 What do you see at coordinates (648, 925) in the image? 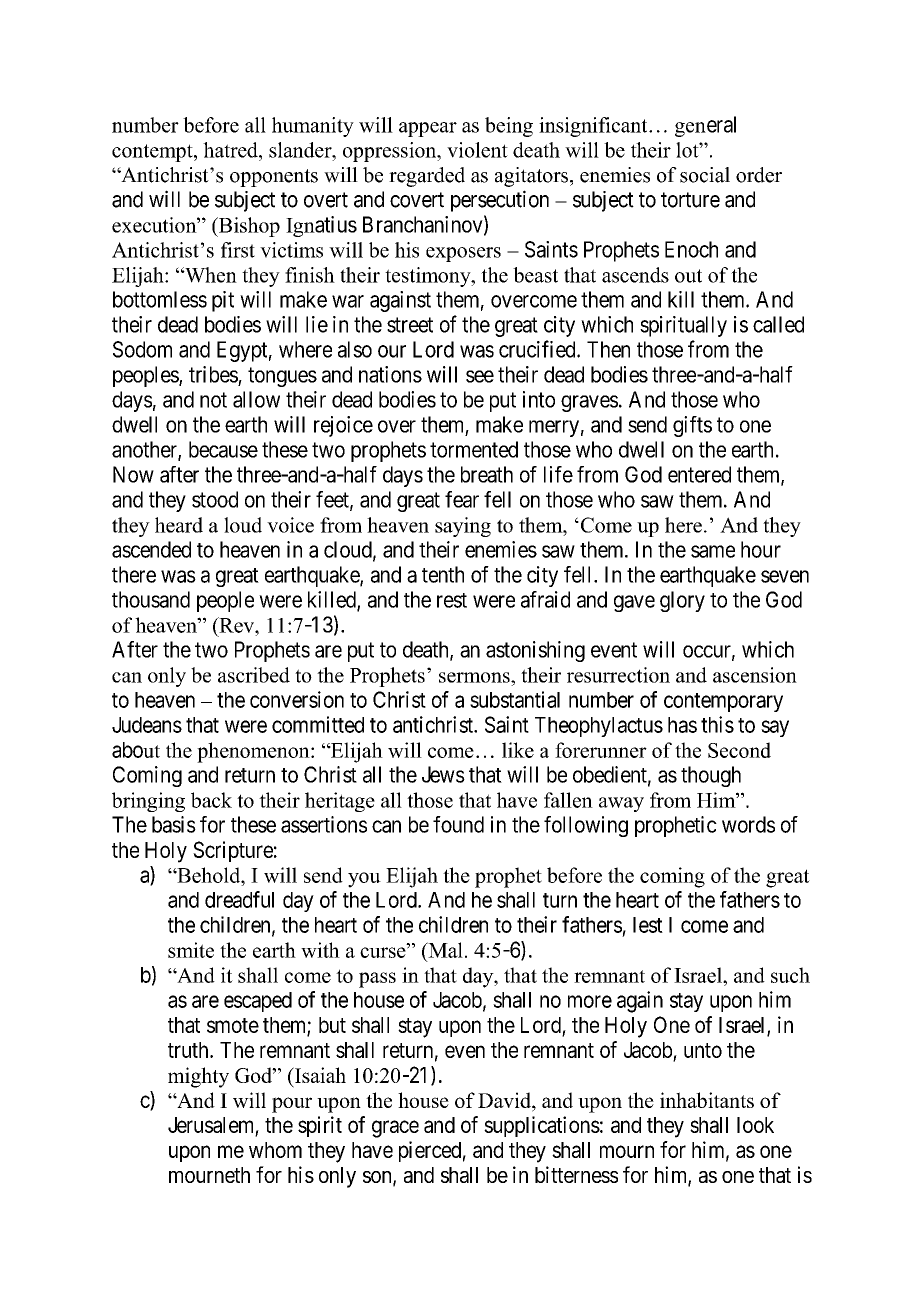
I see `lest` at bounding box center [648, 925].
